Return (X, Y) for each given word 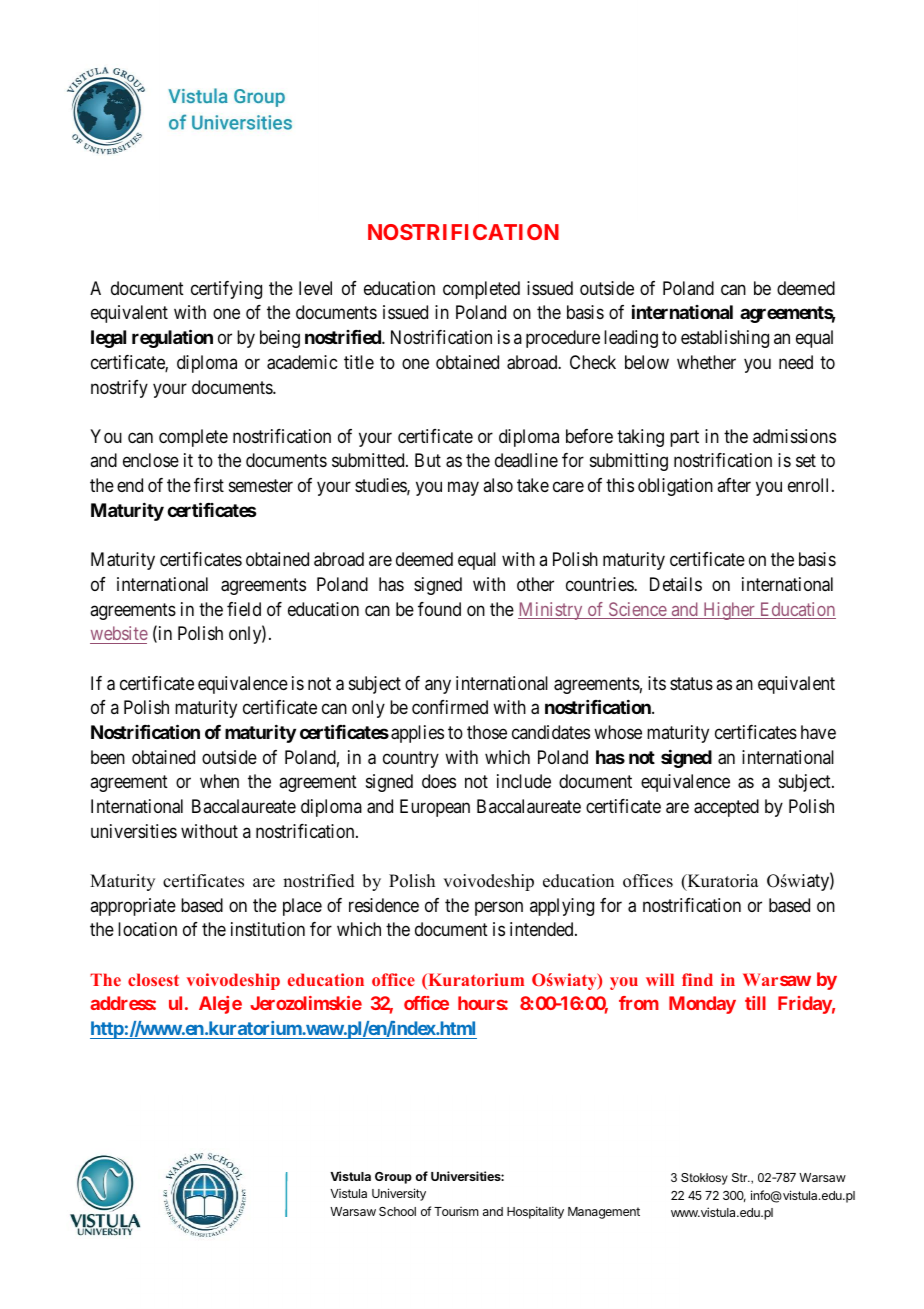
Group (393, 1178)
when (219, 781)
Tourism (456, 1211)
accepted (726, 808)
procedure (563, 339)
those (487, 732)
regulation (172, 338)
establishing (725, 339)
